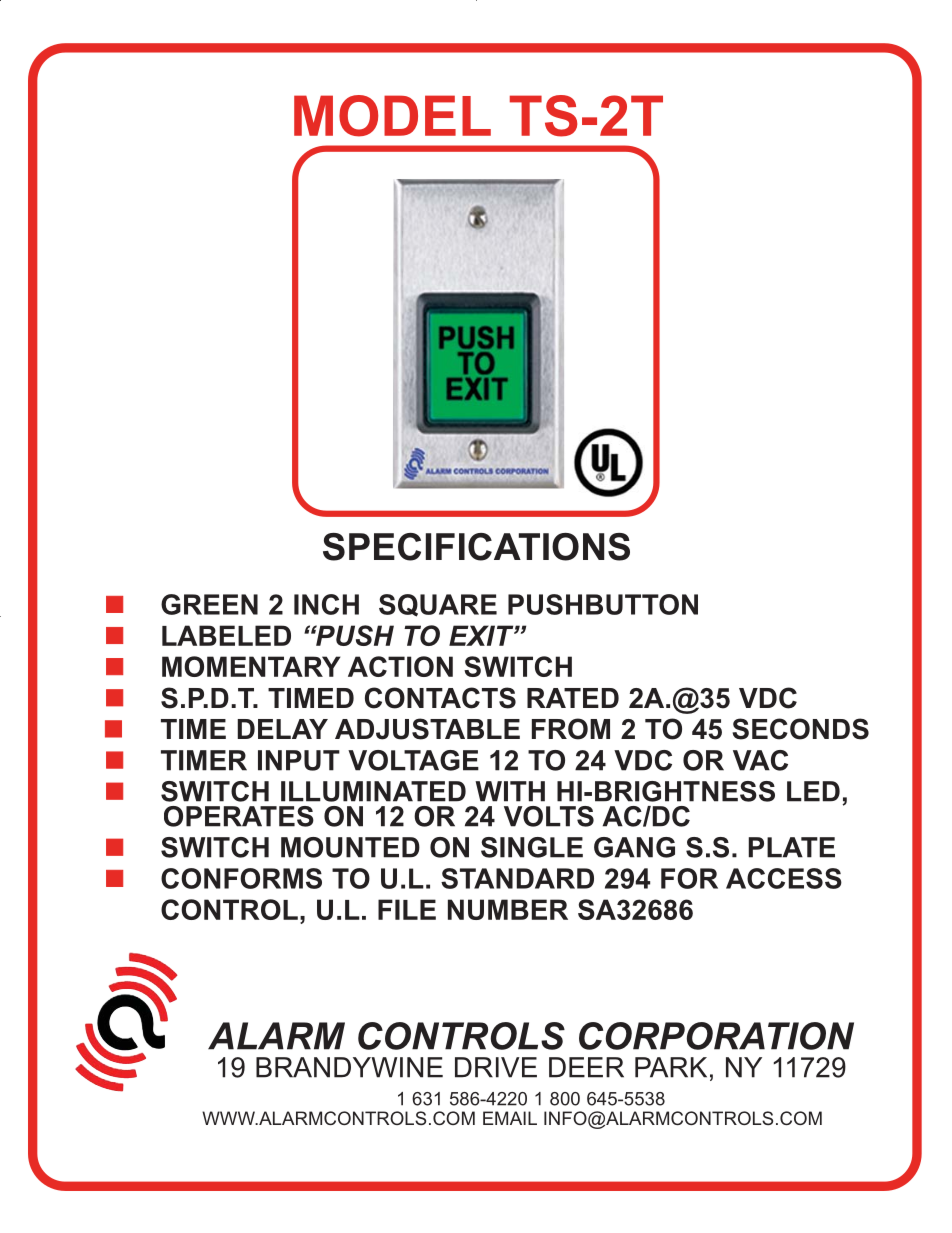 This screenshot has width=952, height=1233. What do you see at coordinates (392, 116) in the screenshot?
I see `MODEL` at bounding box center [392, 116].
